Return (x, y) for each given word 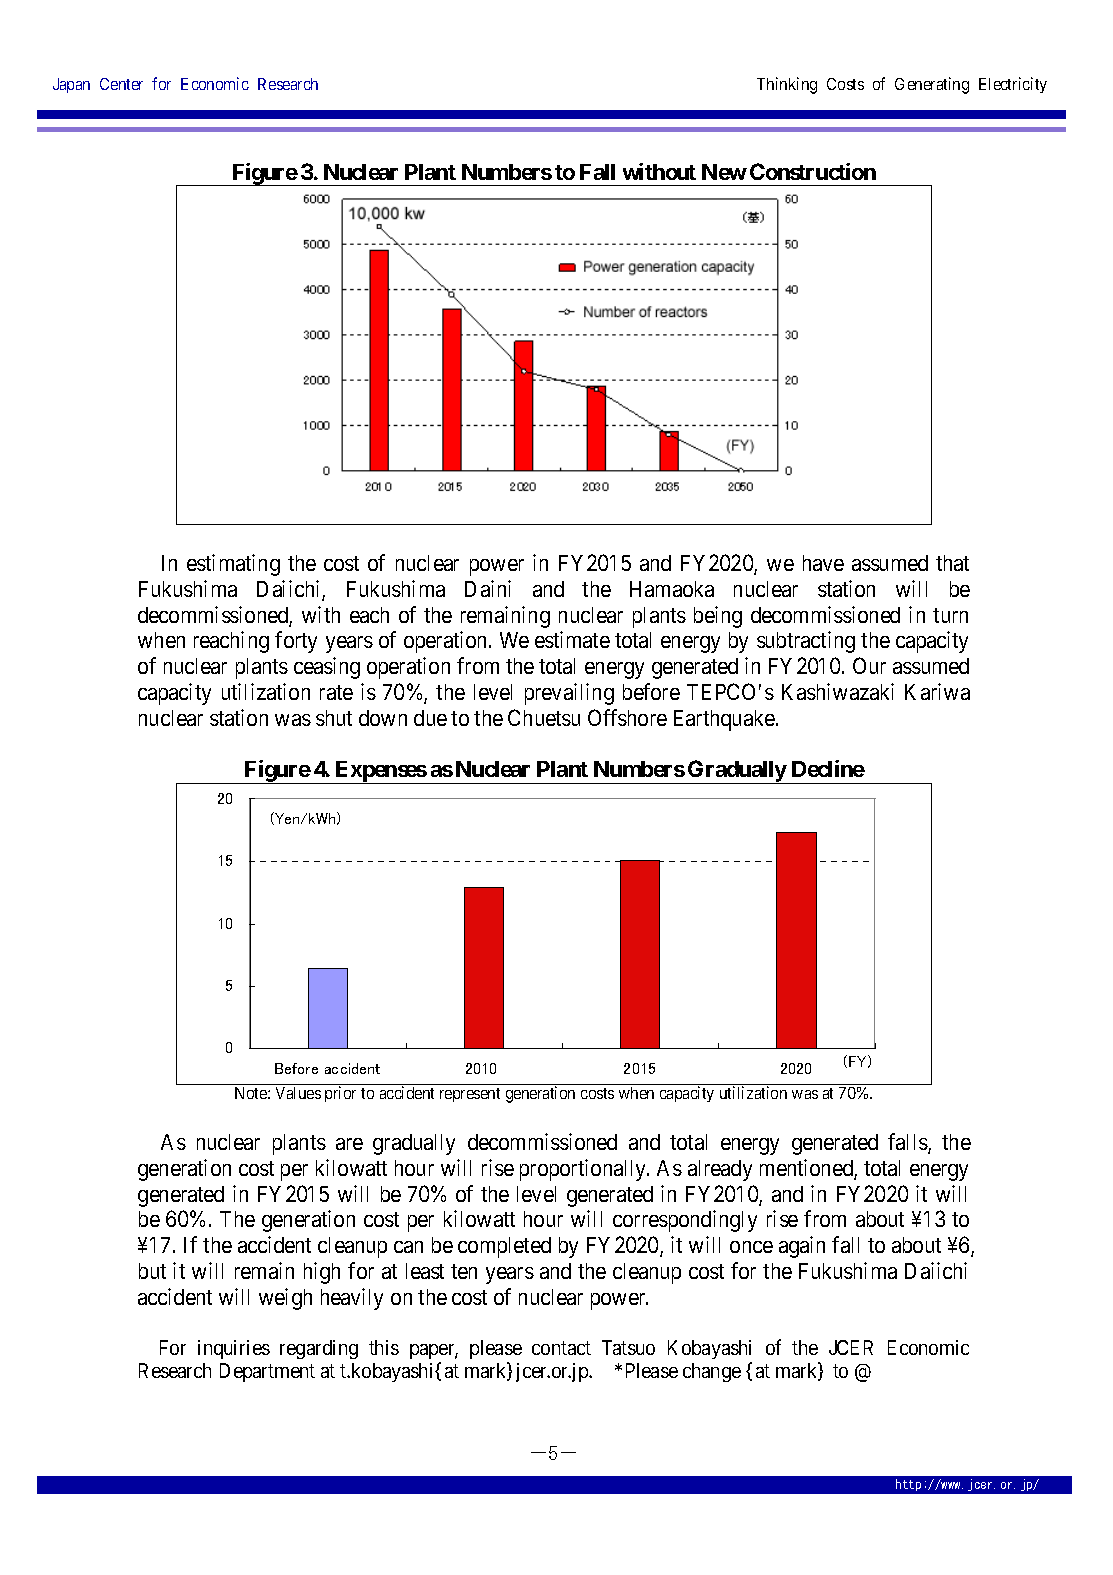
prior (340, 1094)
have (823, 563)
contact (561, 1348)
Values (298, 1093)
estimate (572, 639)
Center (121, 84)
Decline (828, 768)
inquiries (234, 1349)
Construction (813, 171)
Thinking (787, 85)
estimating (233, 565)
